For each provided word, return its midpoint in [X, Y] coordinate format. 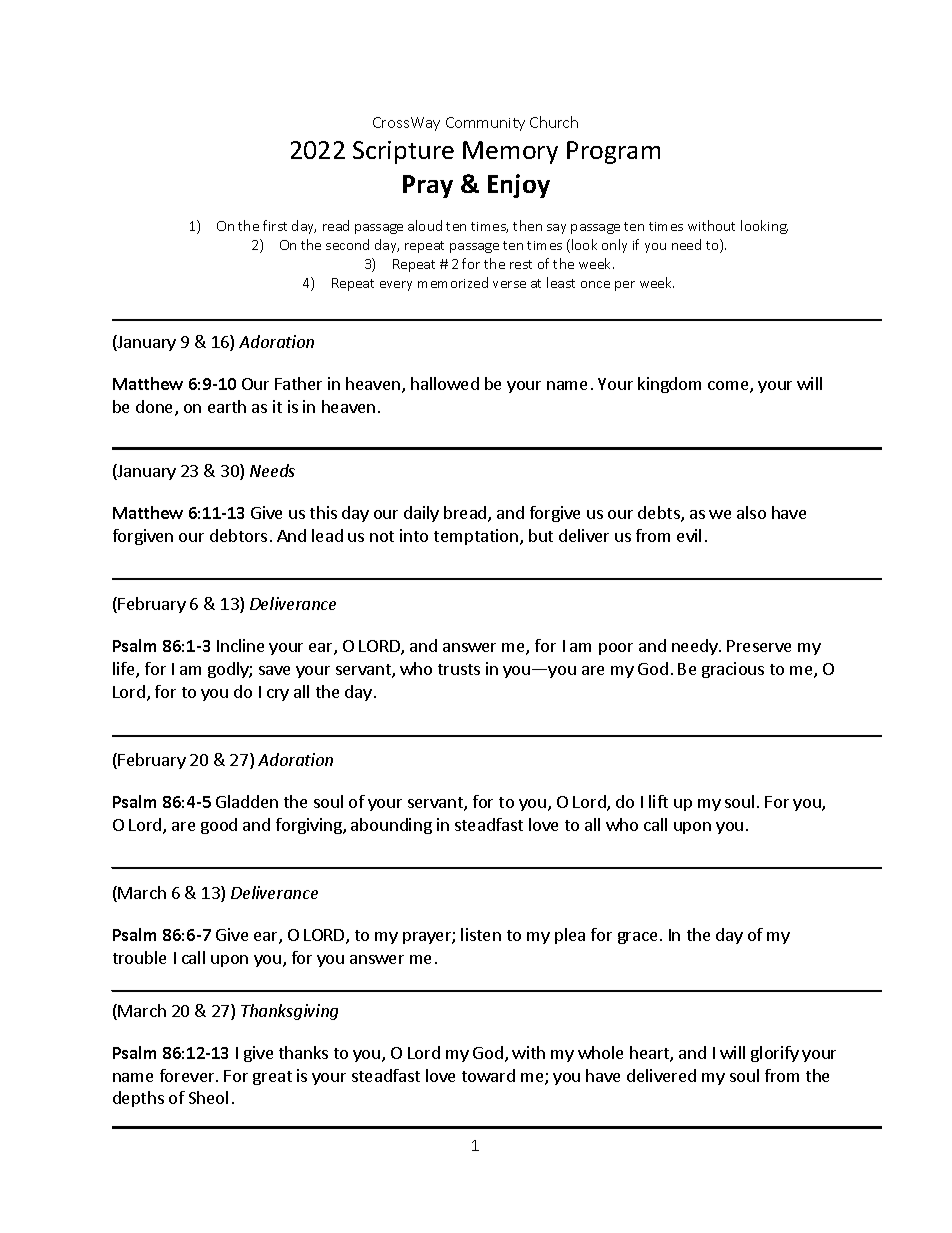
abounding [391, 826]
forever [188, 1075]
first [275, 225]
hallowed [445, 383]
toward [488, 1075]
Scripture [403, 152]
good [219, 826]
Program [613, 152]
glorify [775, 1054]
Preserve [759, 646]
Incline [240, 645]
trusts [459, 669]
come [729, 387]
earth [227, 406]
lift [658, 801]
